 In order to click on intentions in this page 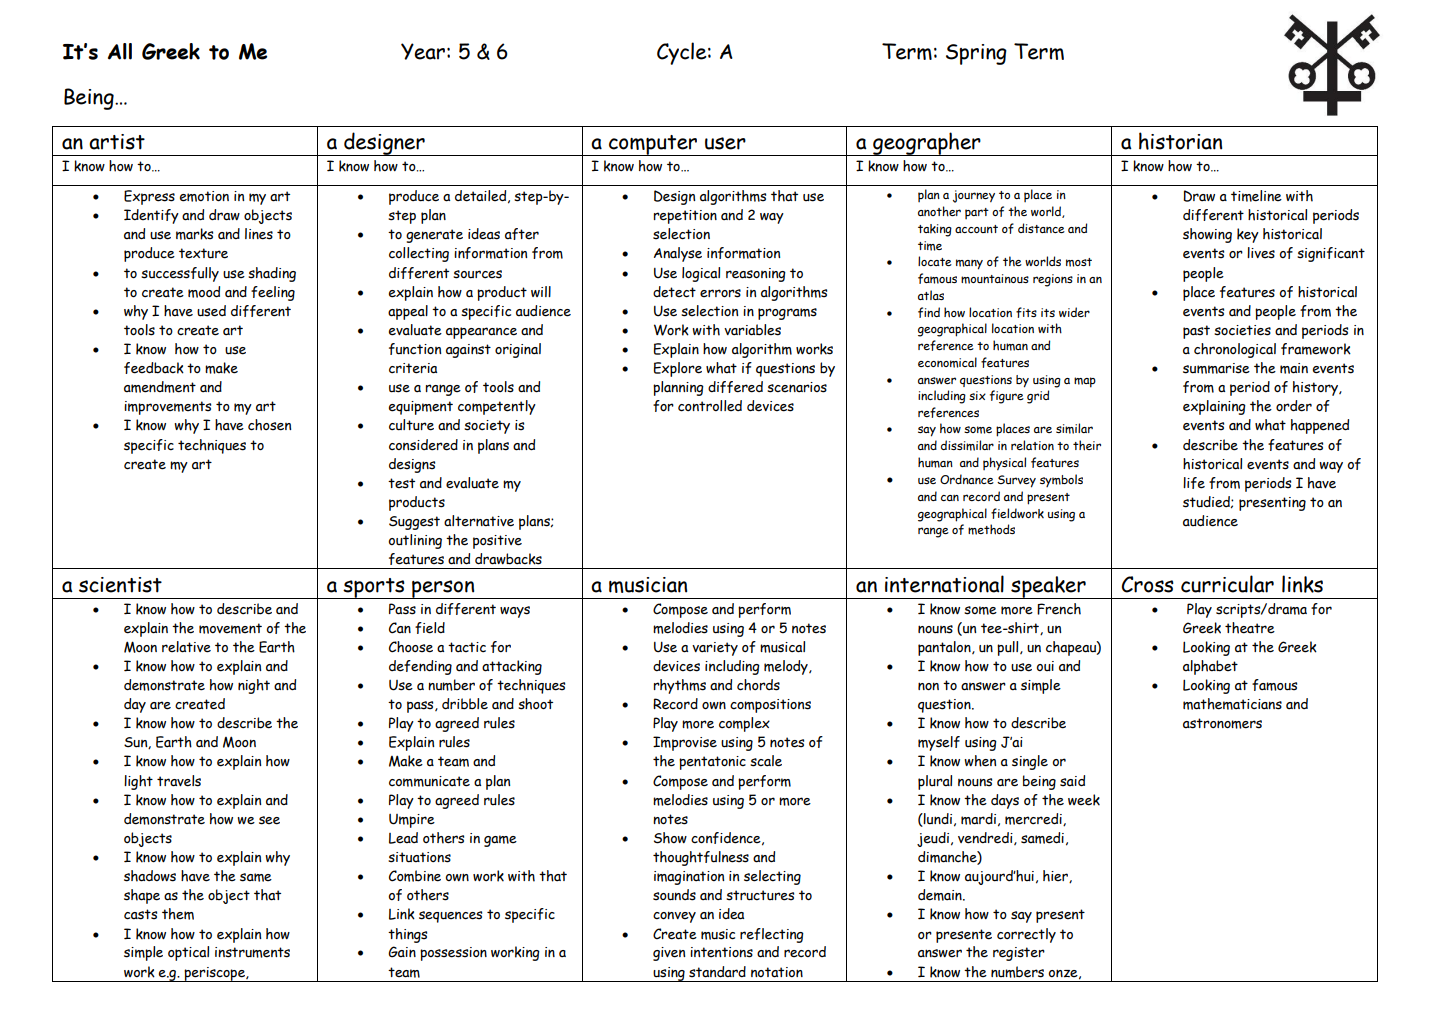, I will do `click(721, 952)`.
